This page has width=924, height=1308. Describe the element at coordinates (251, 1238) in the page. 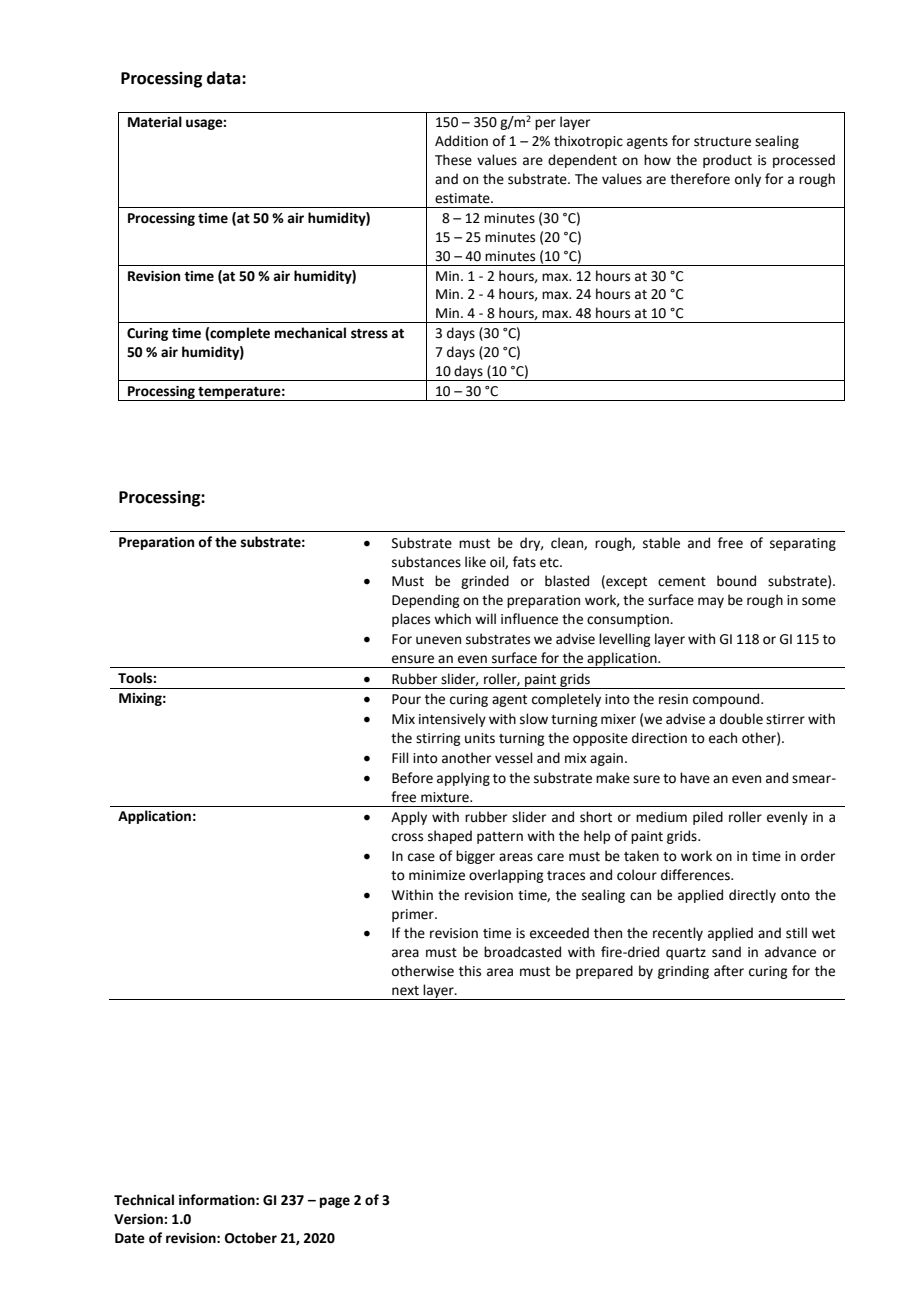

I see `October` at that location.
